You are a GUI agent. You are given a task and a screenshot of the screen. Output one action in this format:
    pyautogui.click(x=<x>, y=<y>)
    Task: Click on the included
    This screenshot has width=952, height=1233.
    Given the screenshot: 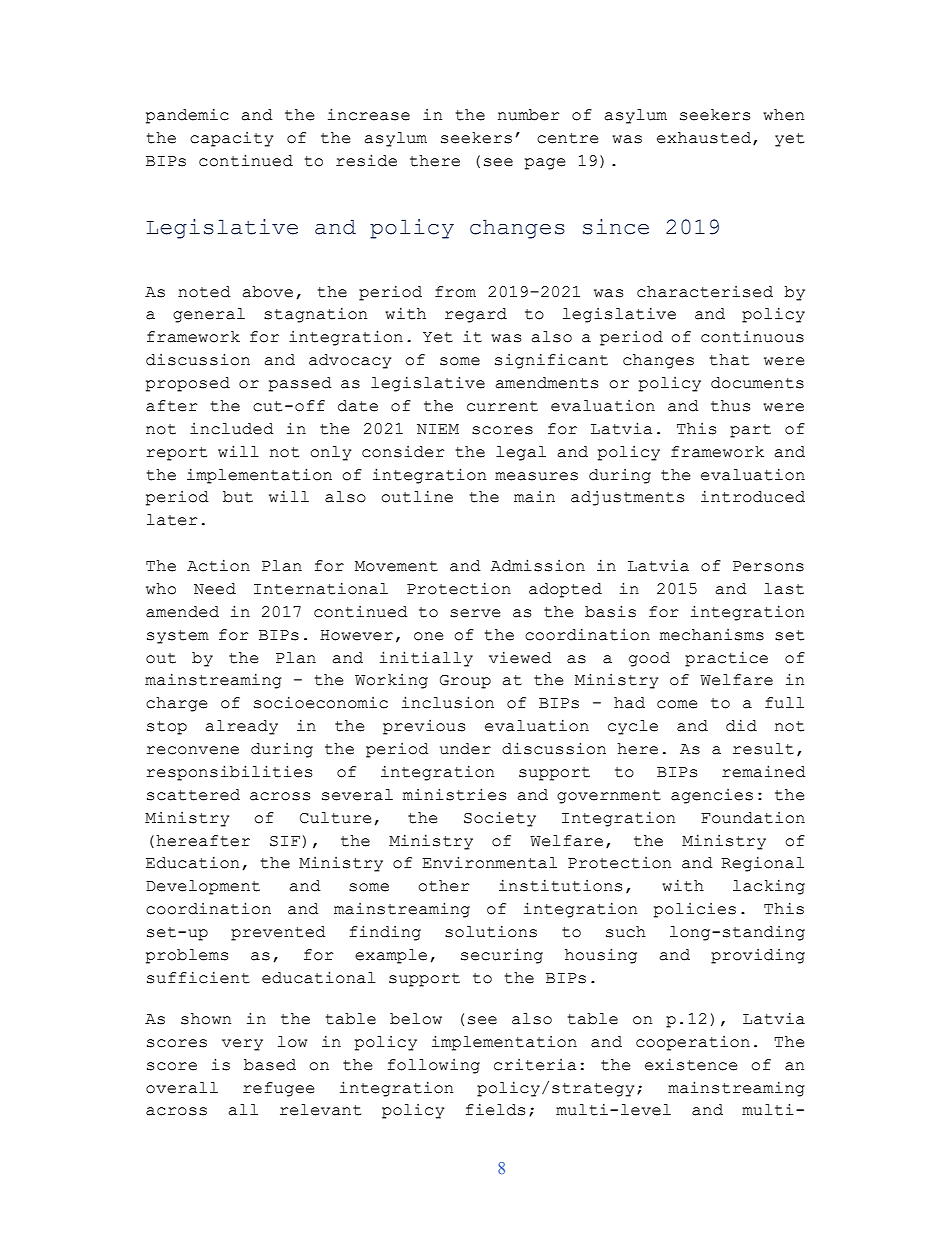 What is the action you would take?
    pyautogui.click(x=232, y=429)
